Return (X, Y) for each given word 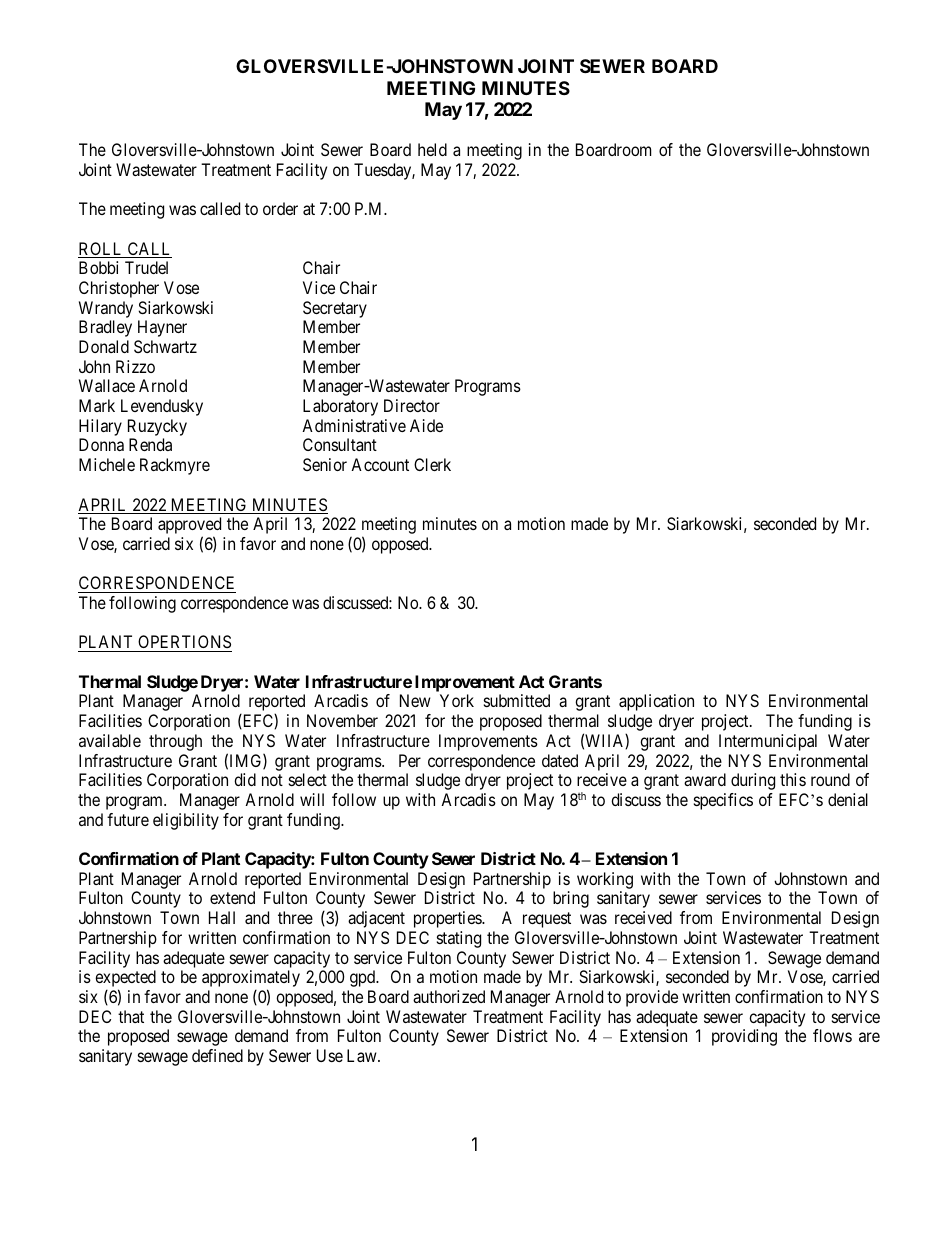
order (280, 208)
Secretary (335, 309)
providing (744, 1037)
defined (217, 1055)
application (656, 702)
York (457, 700)
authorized (449, 996)
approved (189, 527)
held (432, 149)
